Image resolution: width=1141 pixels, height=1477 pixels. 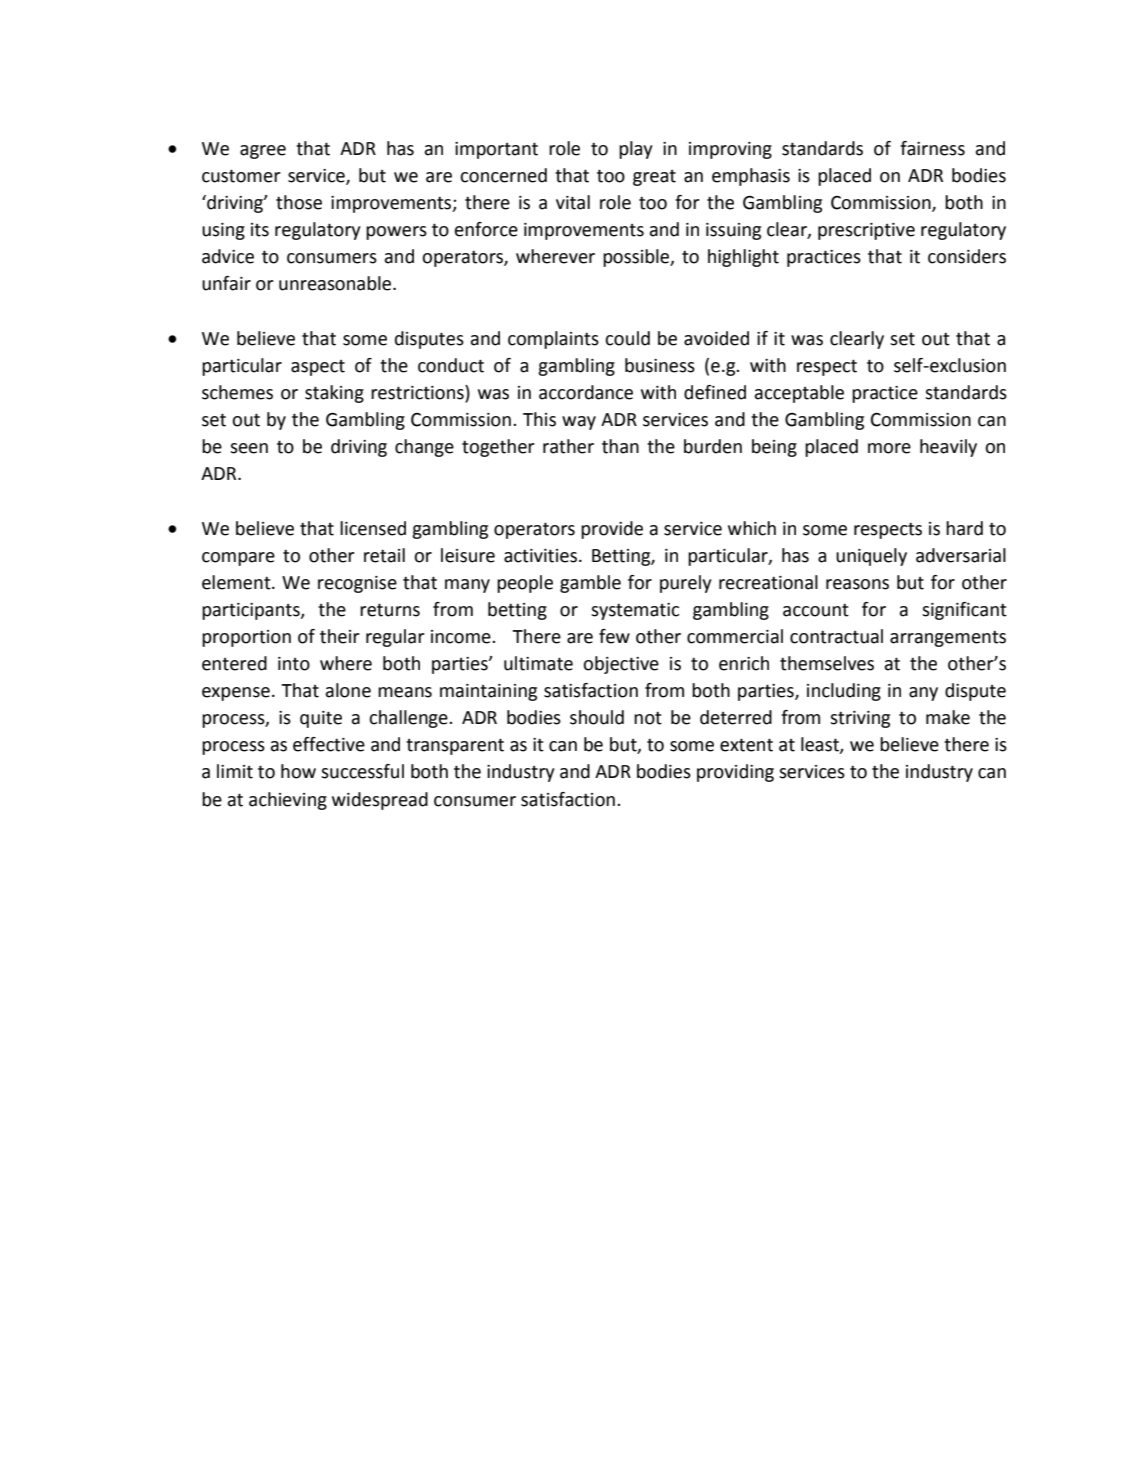 I want to click on providing, so click(x=735, y=773).
